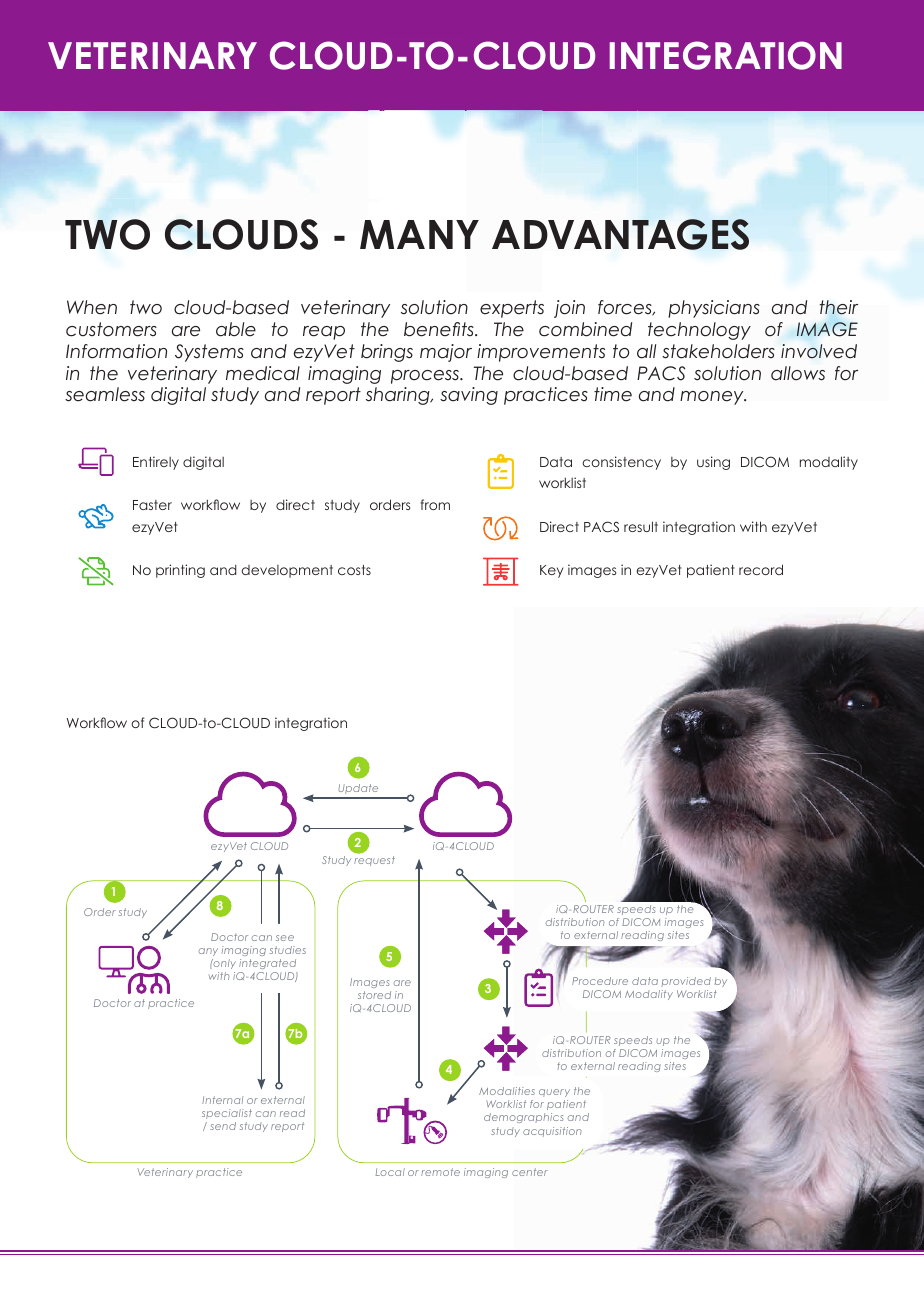 The image size is (924, 1308). I want to click on MANY, so click(419, 234).
